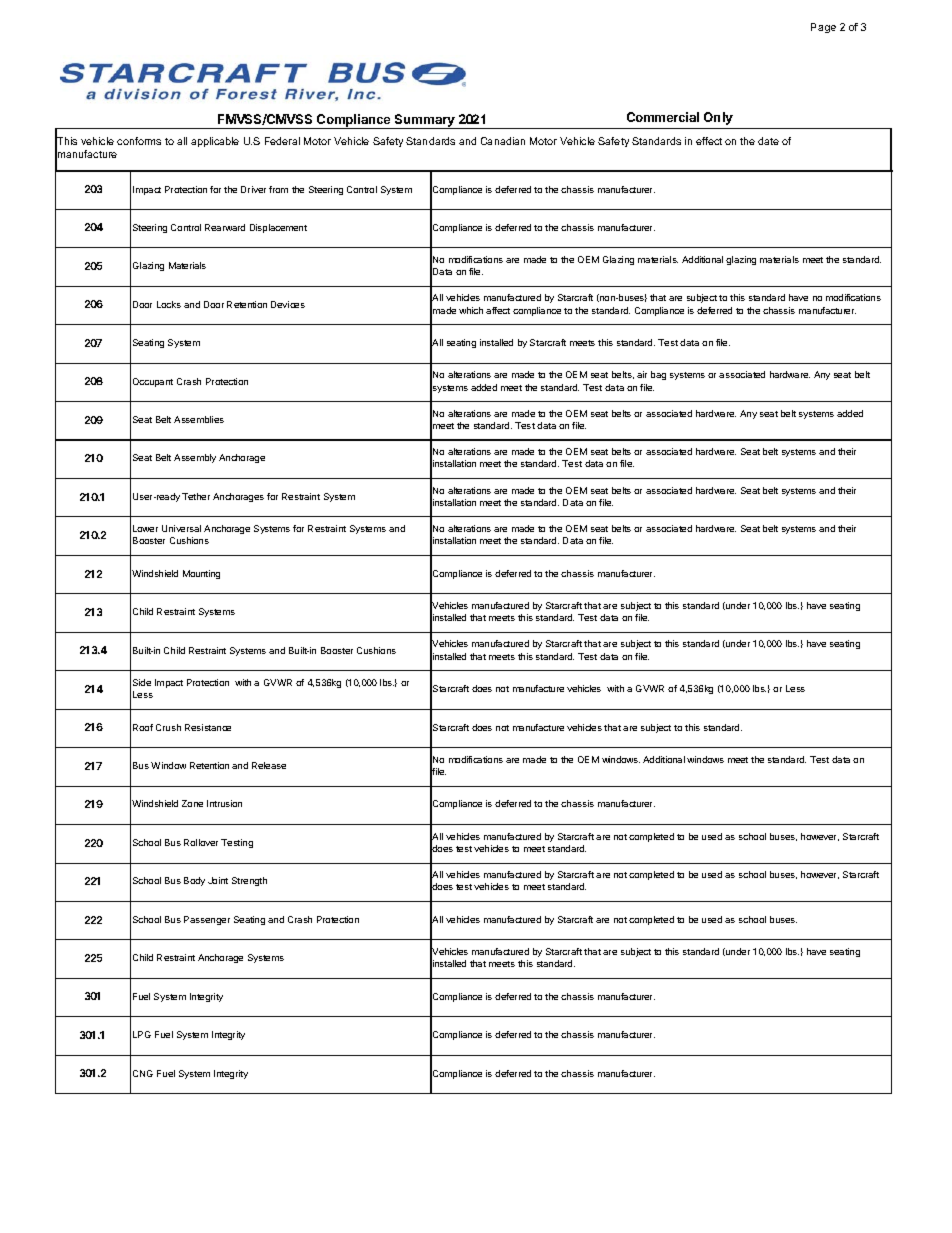 This document has height=1233, width=952. Describe the element at coordinates (718, 118) in the document. I see `Only` at that location.
